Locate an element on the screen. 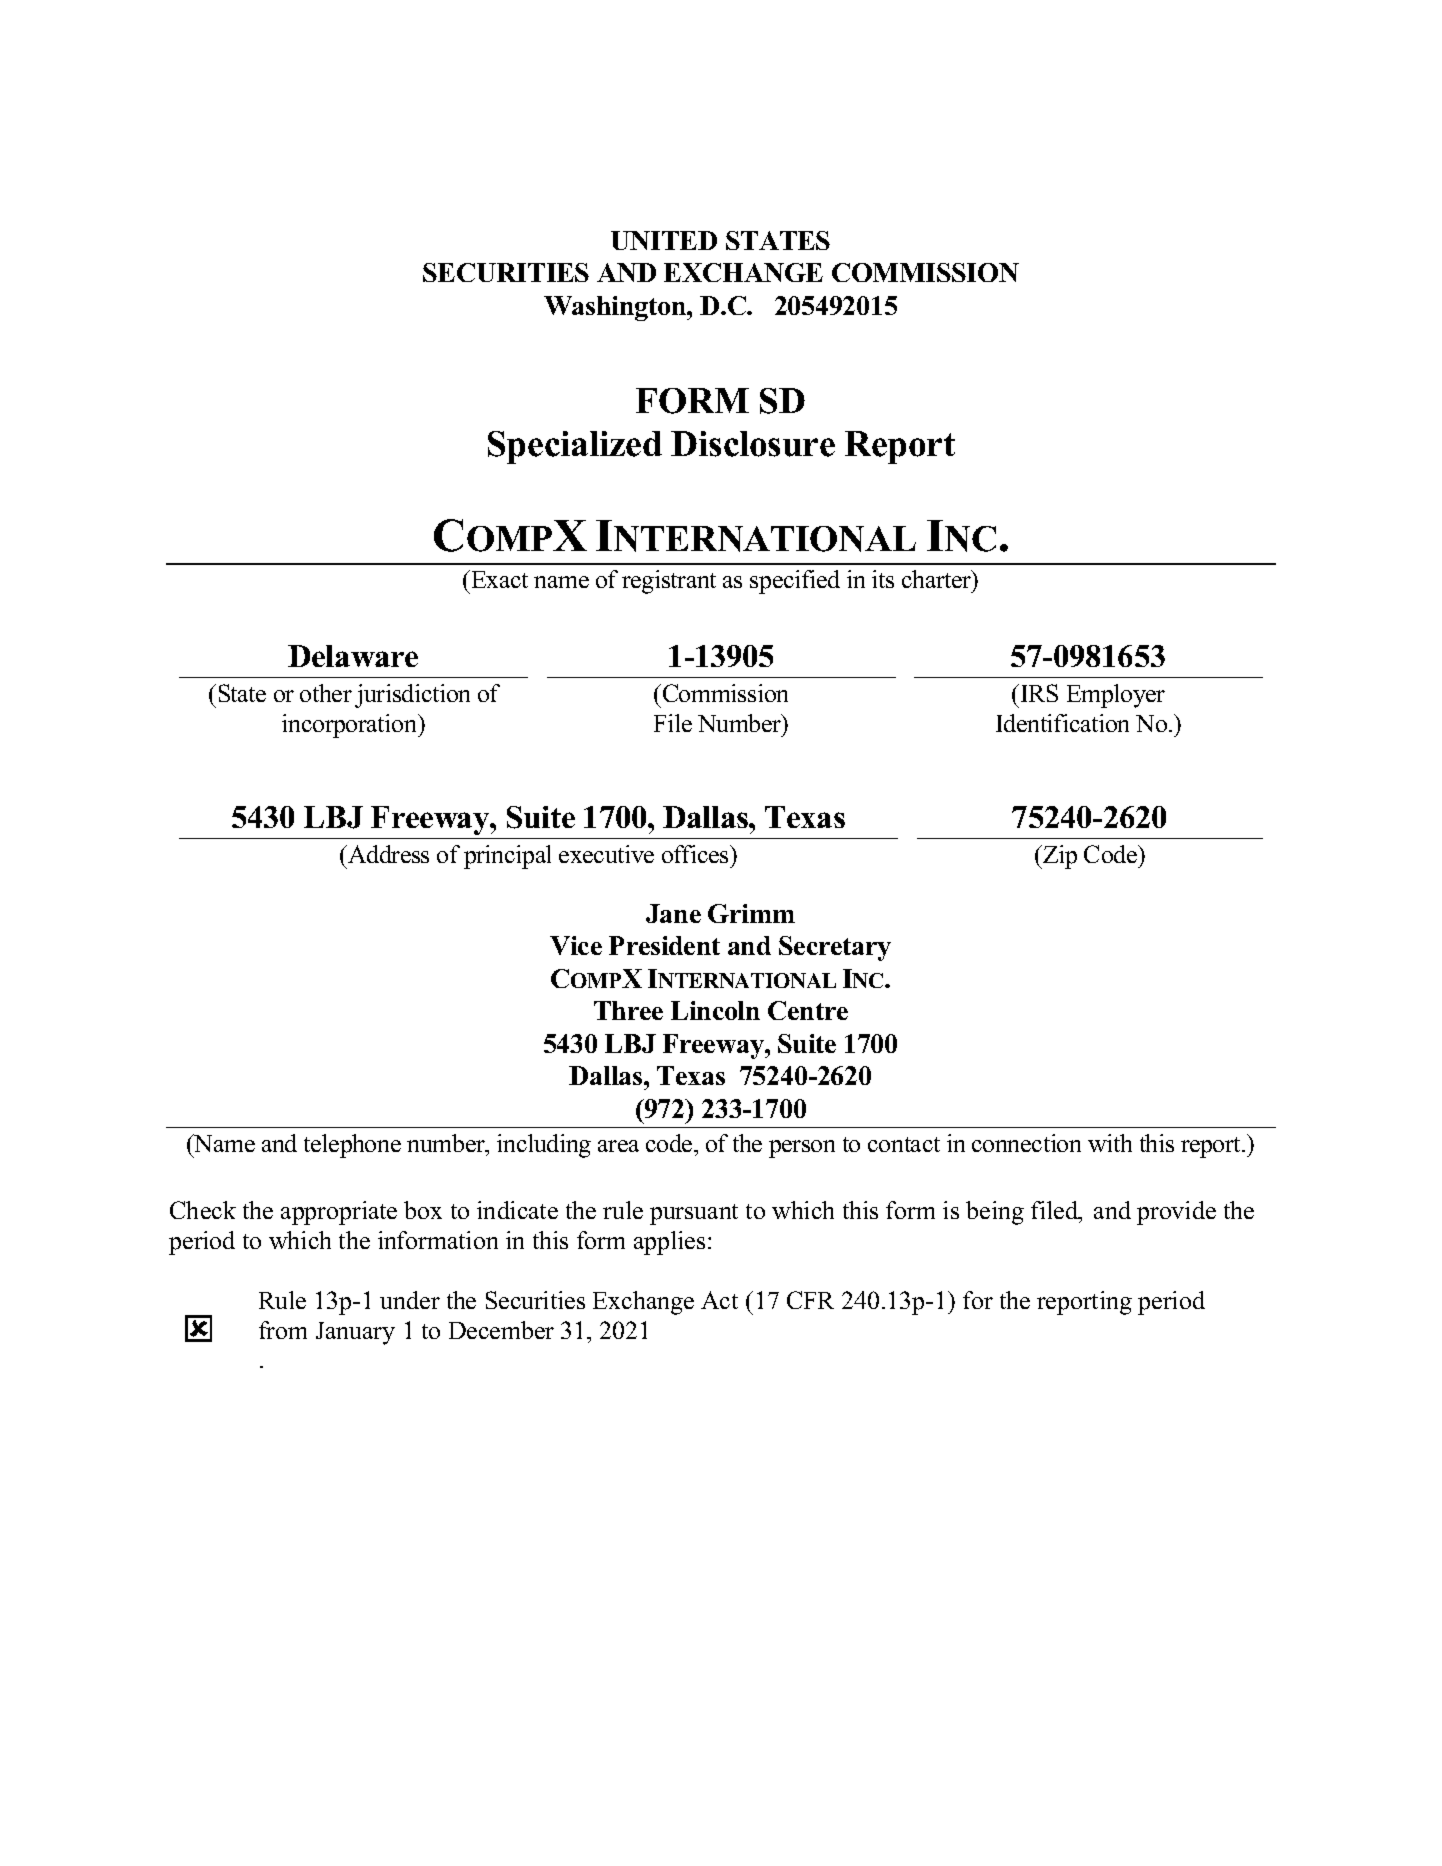 The image size is (1442, 1866). UNITED is located at coordinates (664, 240).
